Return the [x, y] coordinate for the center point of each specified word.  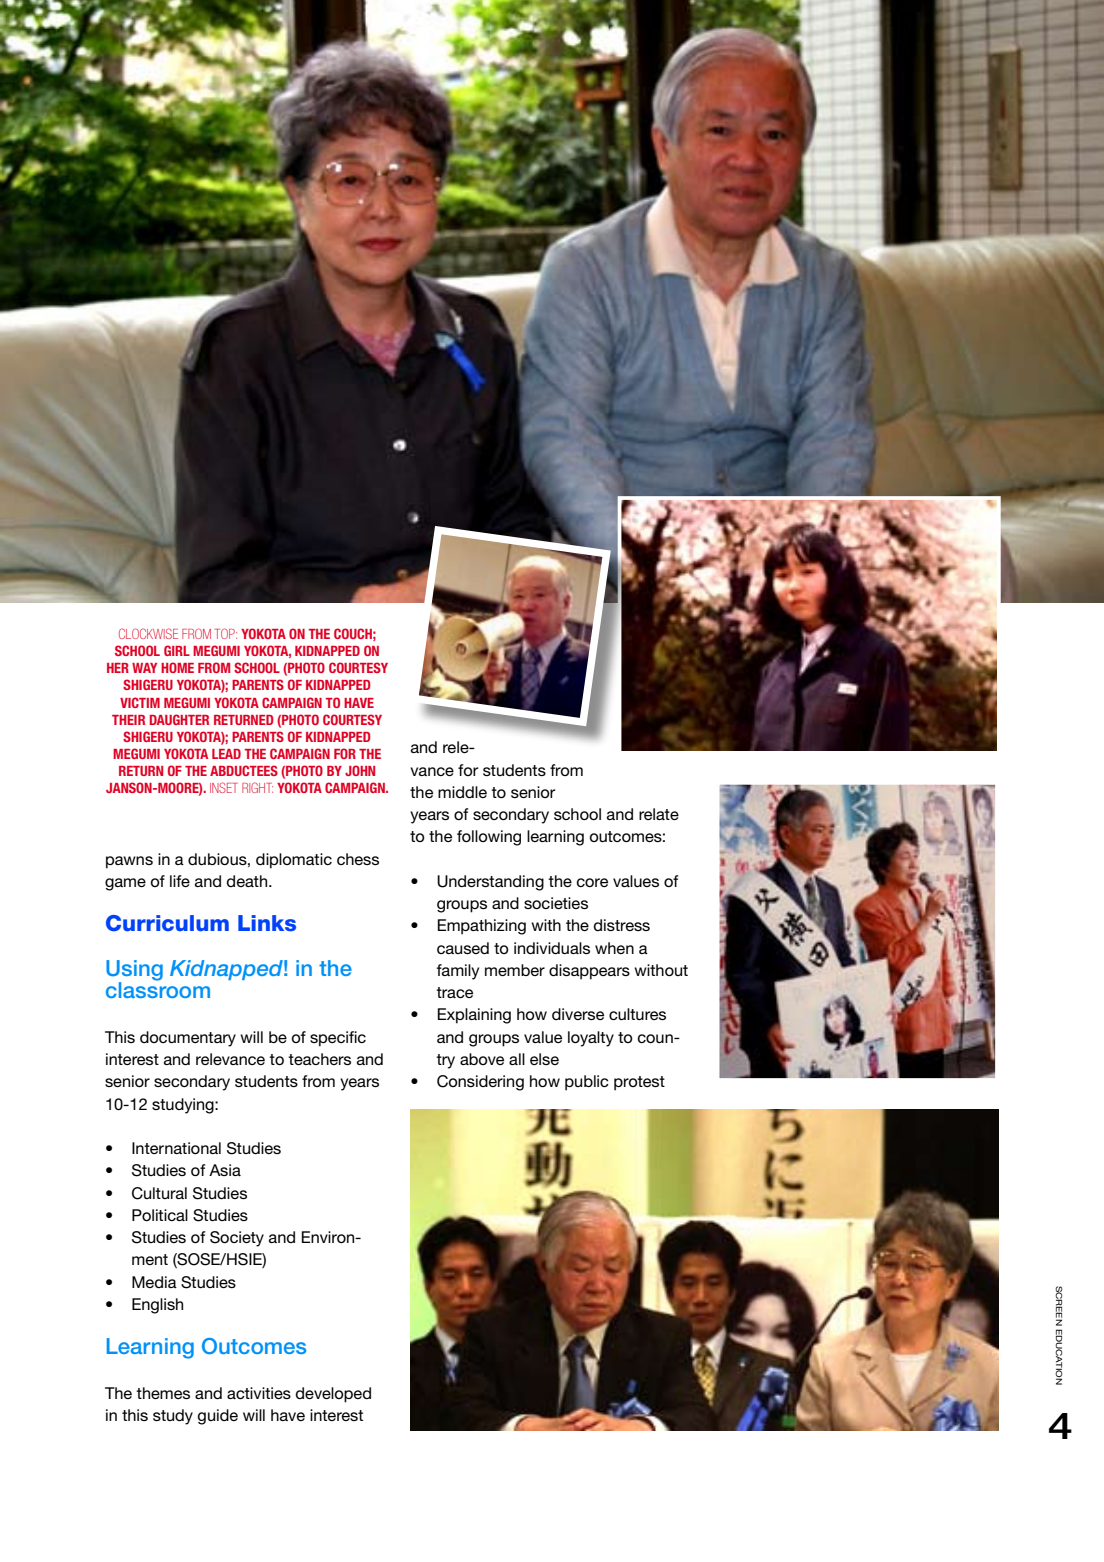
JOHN [360, 770]
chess [358, 859]
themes [163, 1393]
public [587, 1083]
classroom [158, 989]
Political [160, 1215]
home [177, 667]
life [180, 881]
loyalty [591, 1039]
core [592, 882]
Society [237, 1239]
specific [338, 1039]
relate [659, 814]
